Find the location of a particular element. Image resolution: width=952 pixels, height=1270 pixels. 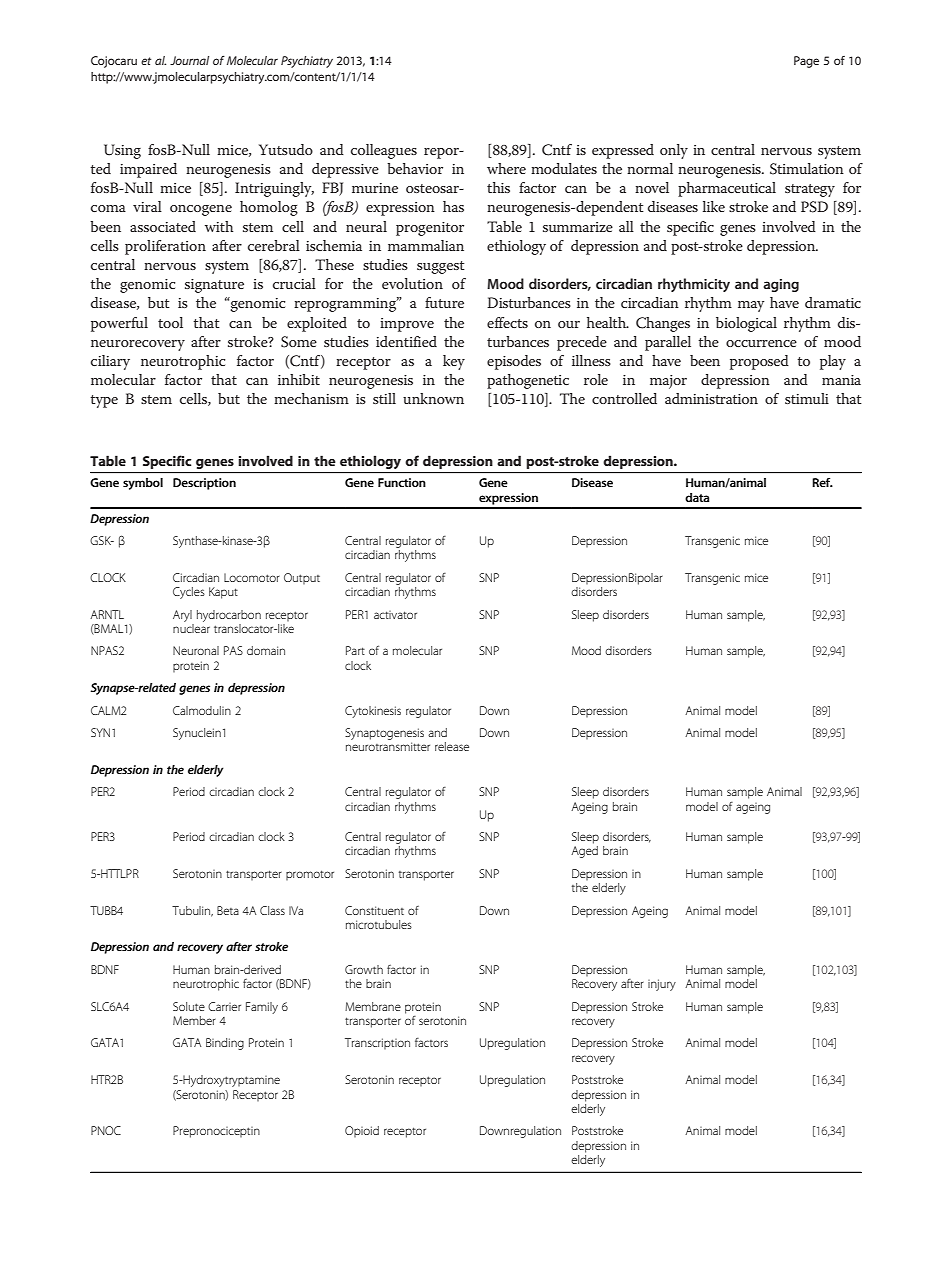

Description is located at coordinates (204, 484).
